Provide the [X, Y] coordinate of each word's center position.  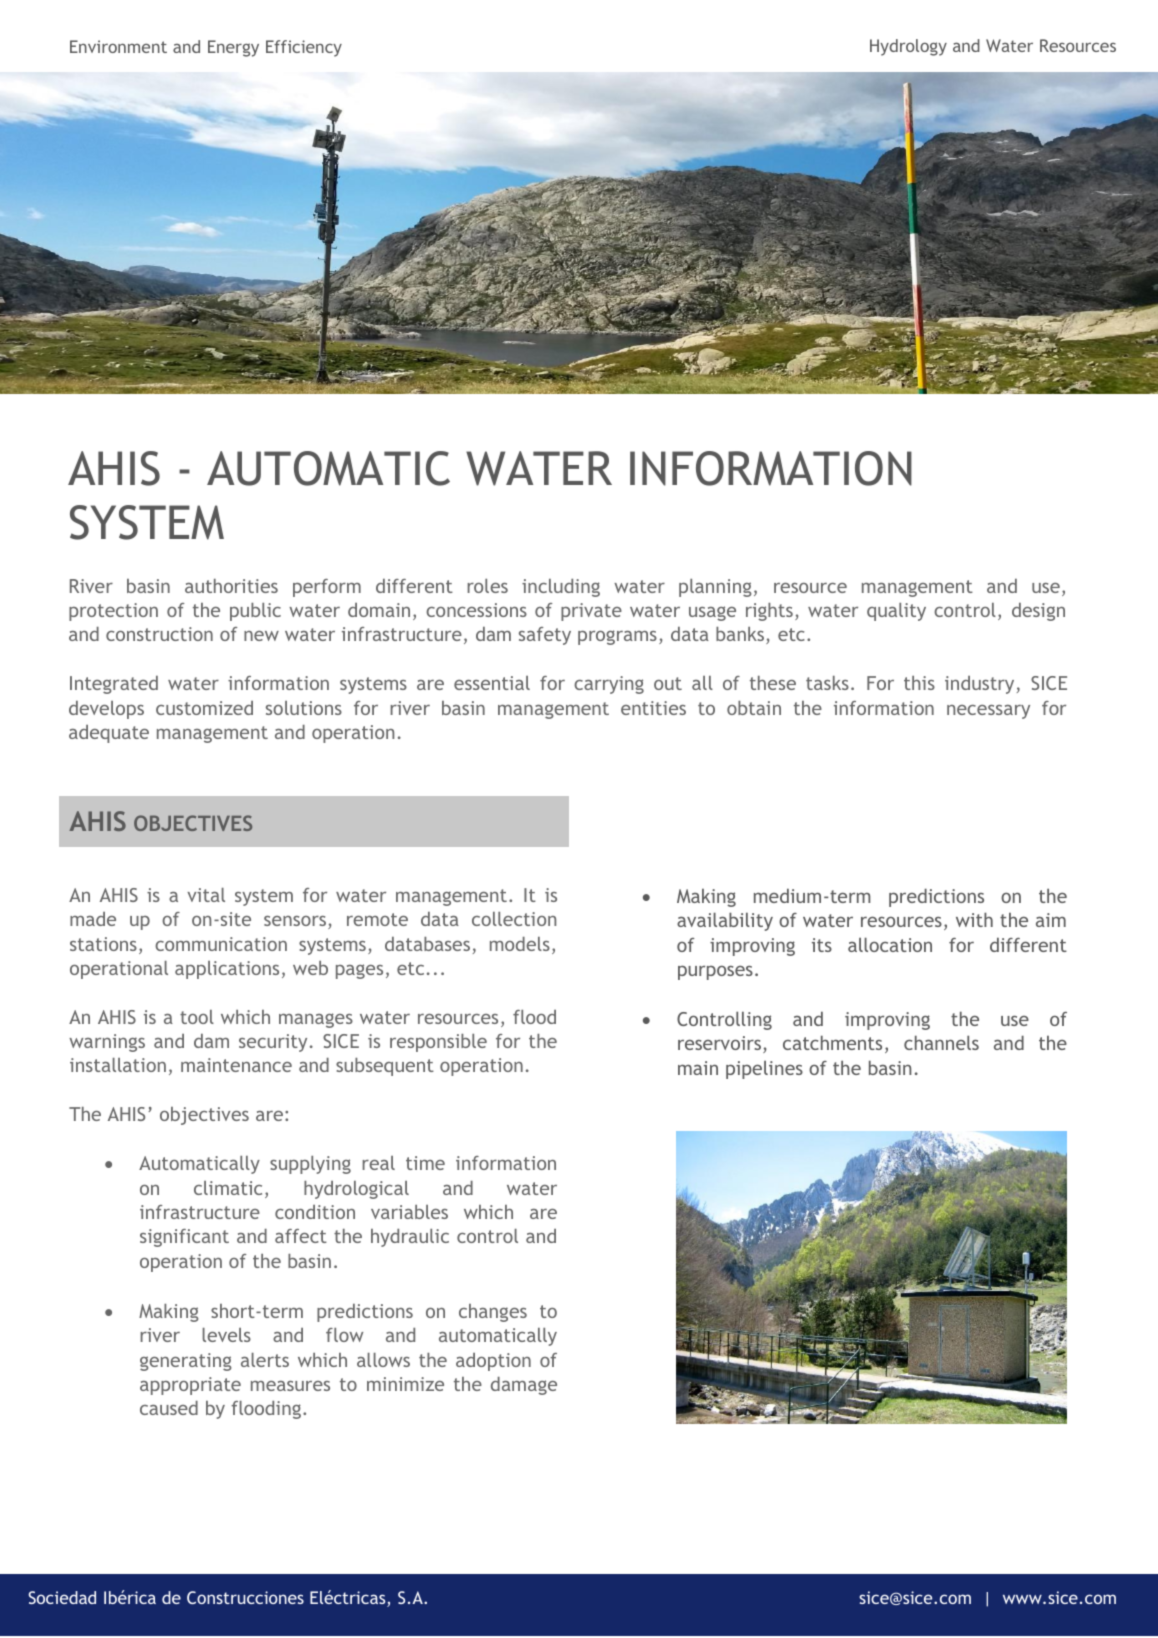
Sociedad [62, 1597]
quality [896, 612]
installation [118, 1065]
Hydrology [908, 47]
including [561, 588]
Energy [233, 48]
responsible [438, 1043]
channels [941, 1042]
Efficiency [304, 48]
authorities [231, 586]
